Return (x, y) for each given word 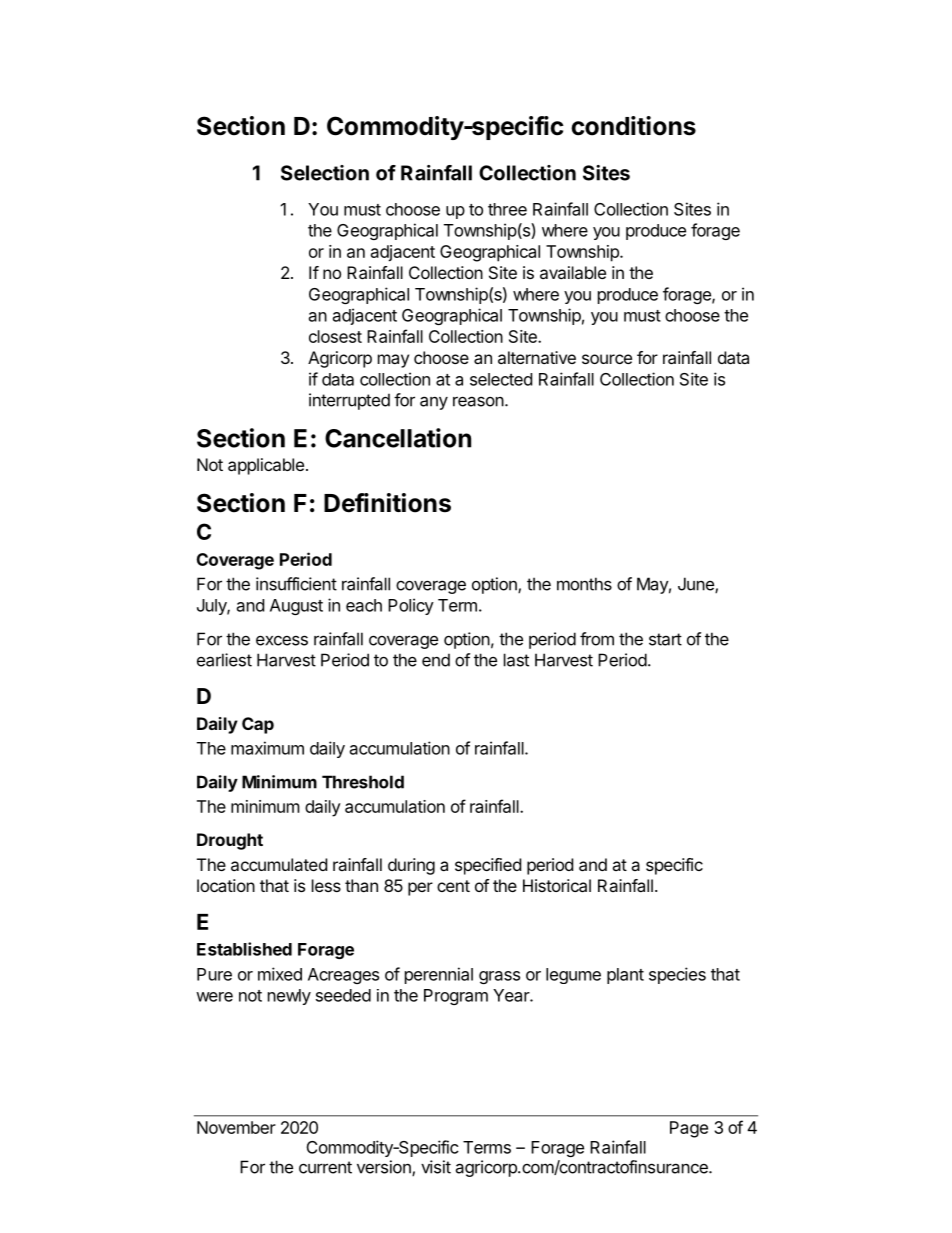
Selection (325, 173)
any (434, 403)
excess (282, 640)
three (507, 209)
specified (488, 866)
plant (625, 976)
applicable (266, 466)
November (236, 1127)
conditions (633, 126)
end (436, 660)
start (665, 639)
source (607, 359)
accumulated (279, 864)
